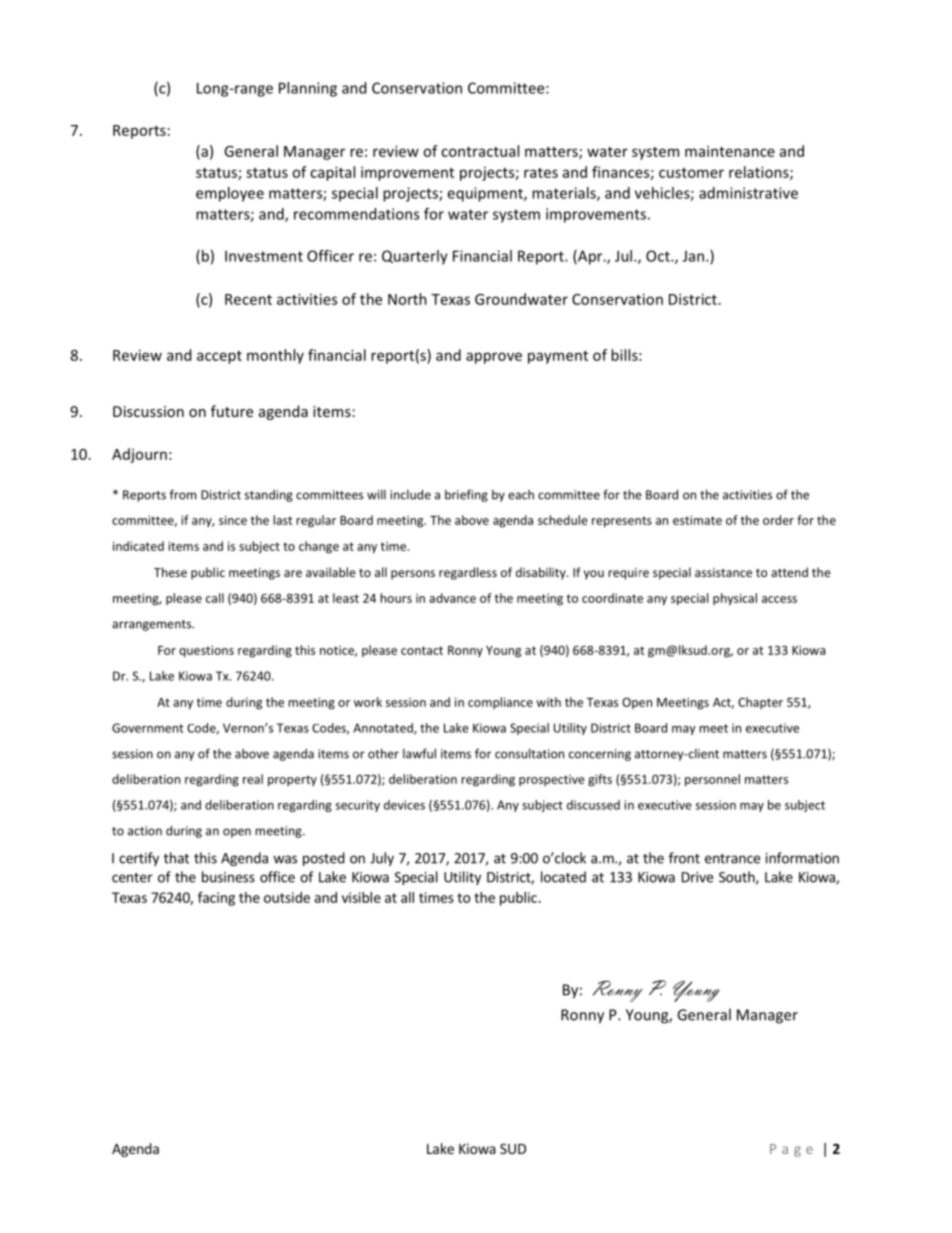  I want to click on estimate, so click(697, 520).
